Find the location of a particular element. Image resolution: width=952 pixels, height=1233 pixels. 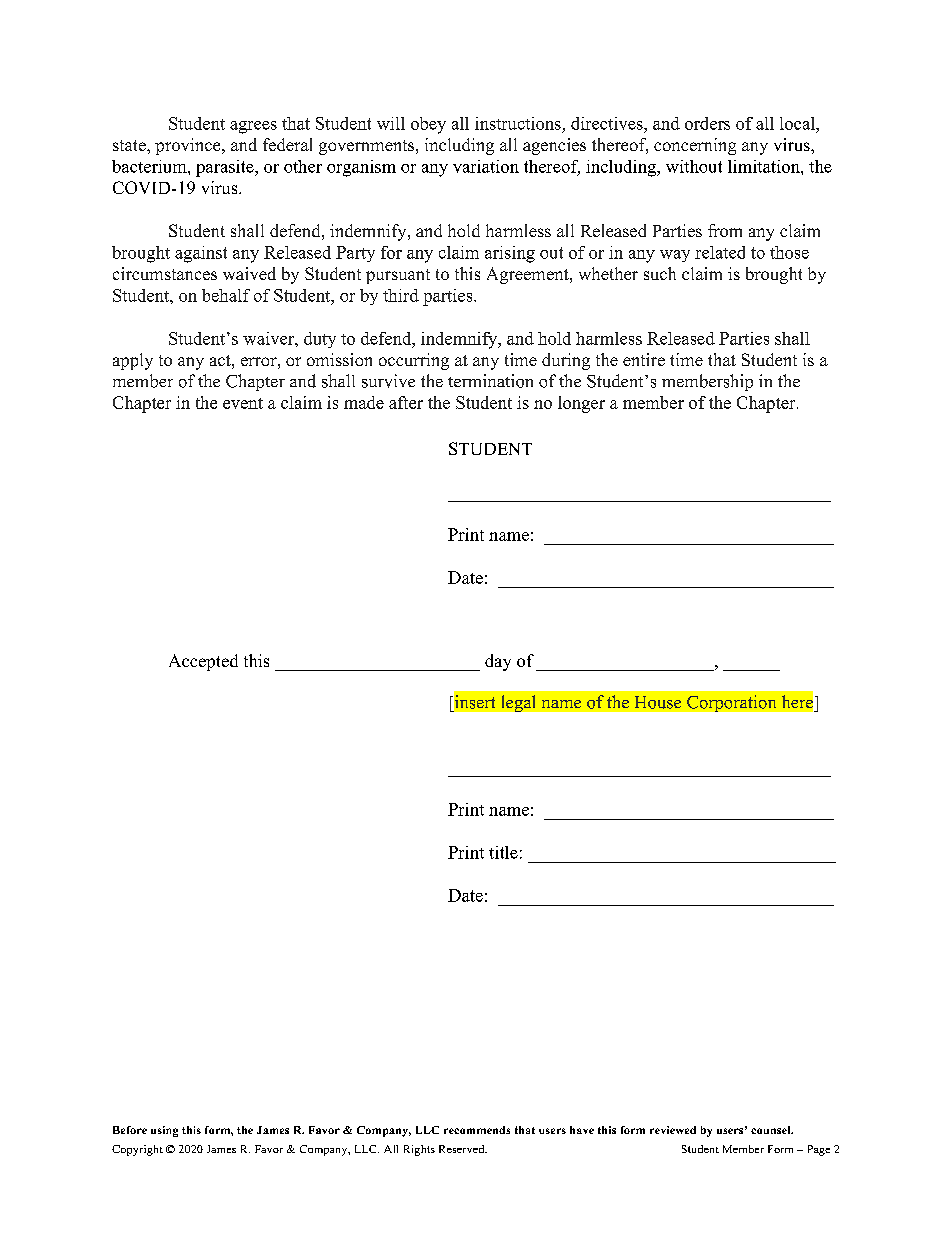

Corporation is located at coordinates (731, 703).
